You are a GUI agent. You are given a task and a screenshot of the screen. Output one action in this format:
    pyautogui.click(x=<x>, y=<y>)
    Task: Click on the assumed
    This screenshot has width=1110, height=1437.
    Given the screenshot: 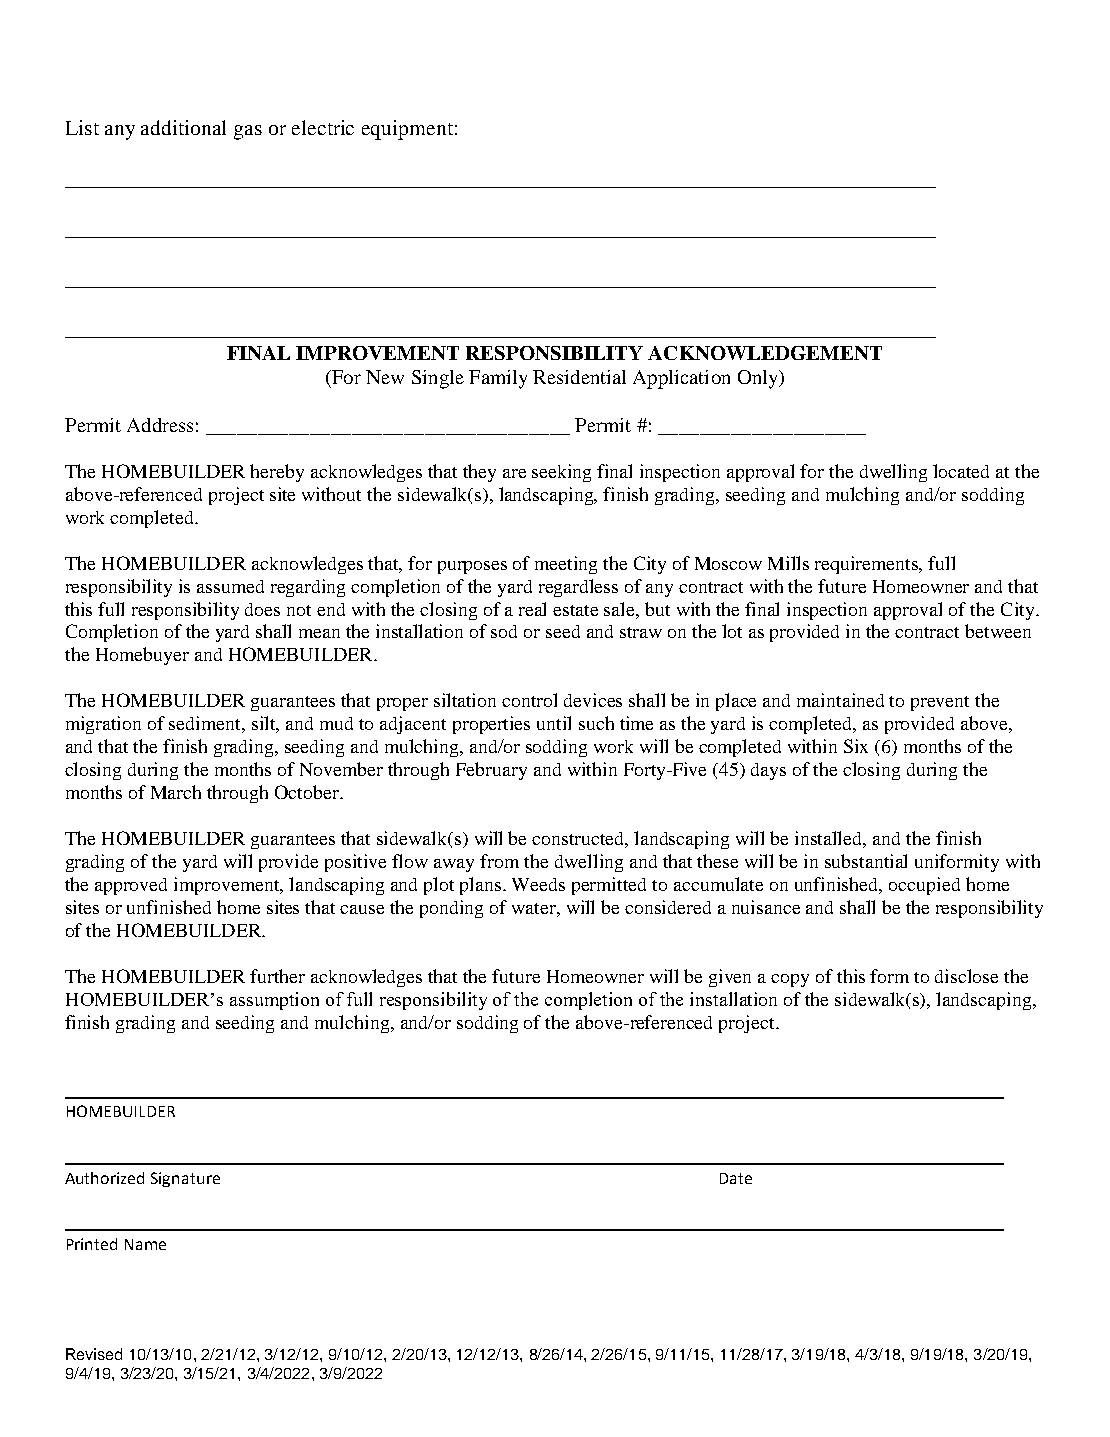 What is the action you would take?
    pyautogui.click(x=230, y=586)
